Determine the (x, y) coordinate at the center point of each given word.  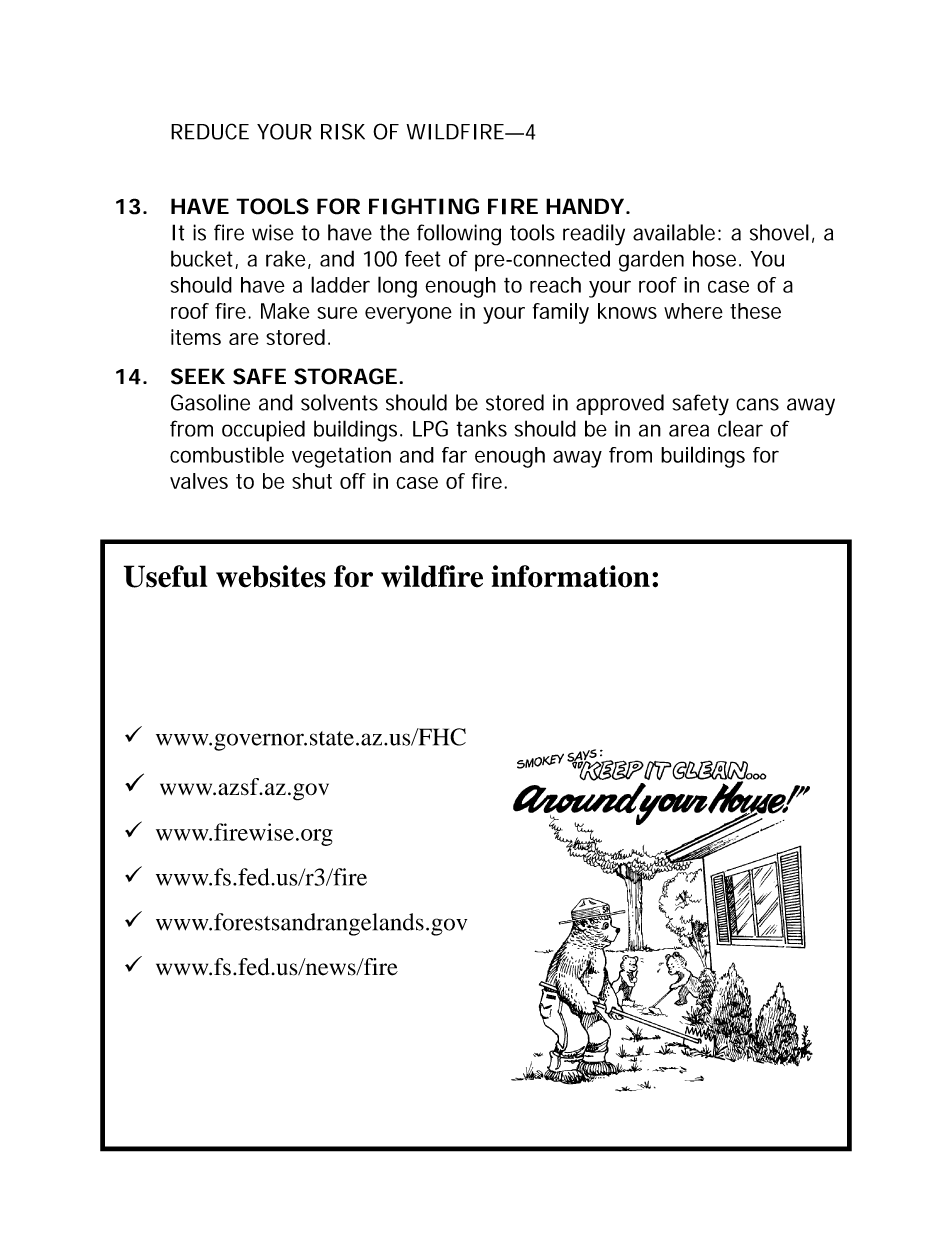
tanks (481, 428)
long (397, 287)
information (571, 576)
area (689, 430)
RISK (343, 131)
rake (286, 258)
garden (651, 261)
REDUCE (210, 131)
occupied (263, 431)
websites (271, 576)
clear (740, 428)
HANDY (585, 206)
